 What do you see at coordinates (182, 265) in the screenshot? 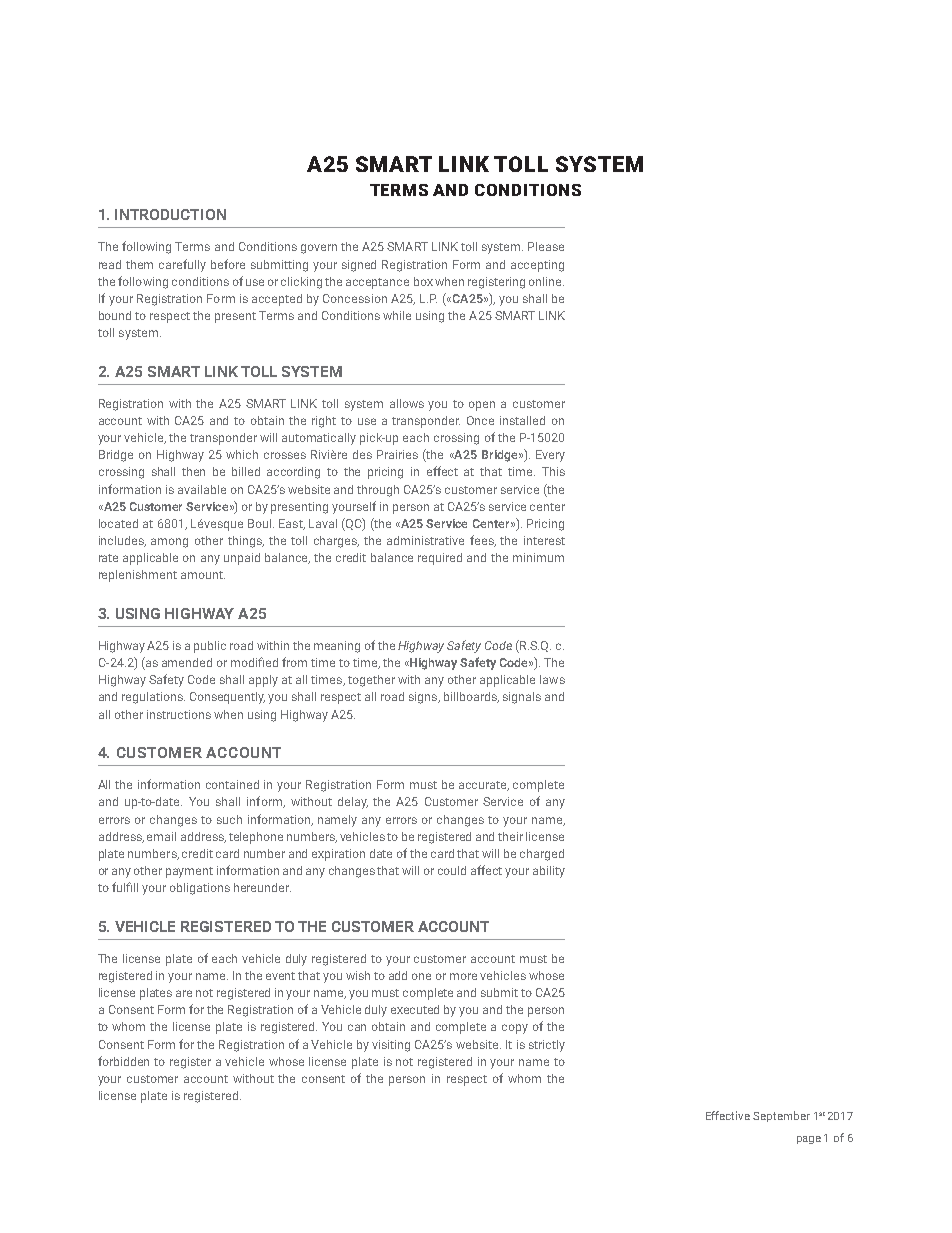
I see `carefully` at bounding box center [182, 265].
